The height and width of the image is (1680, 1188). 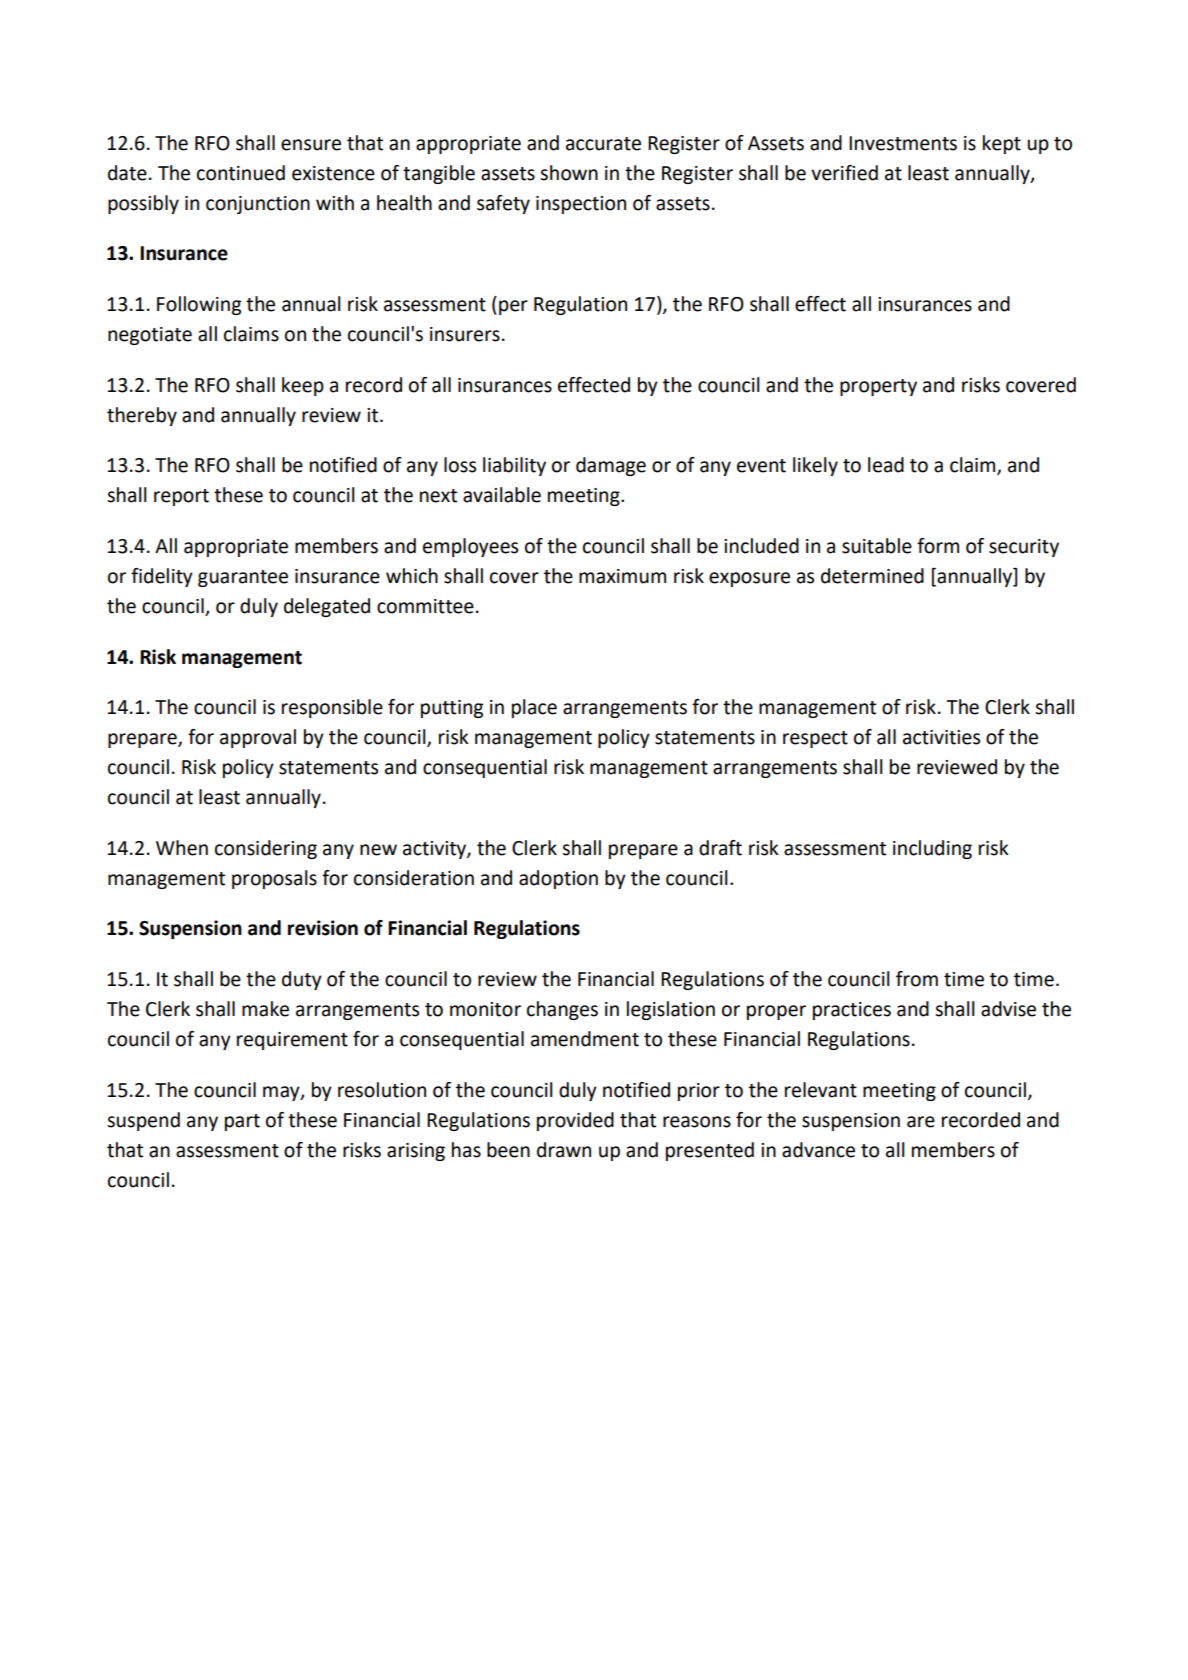 I want to click on continued, so click(x=241, y=173).
